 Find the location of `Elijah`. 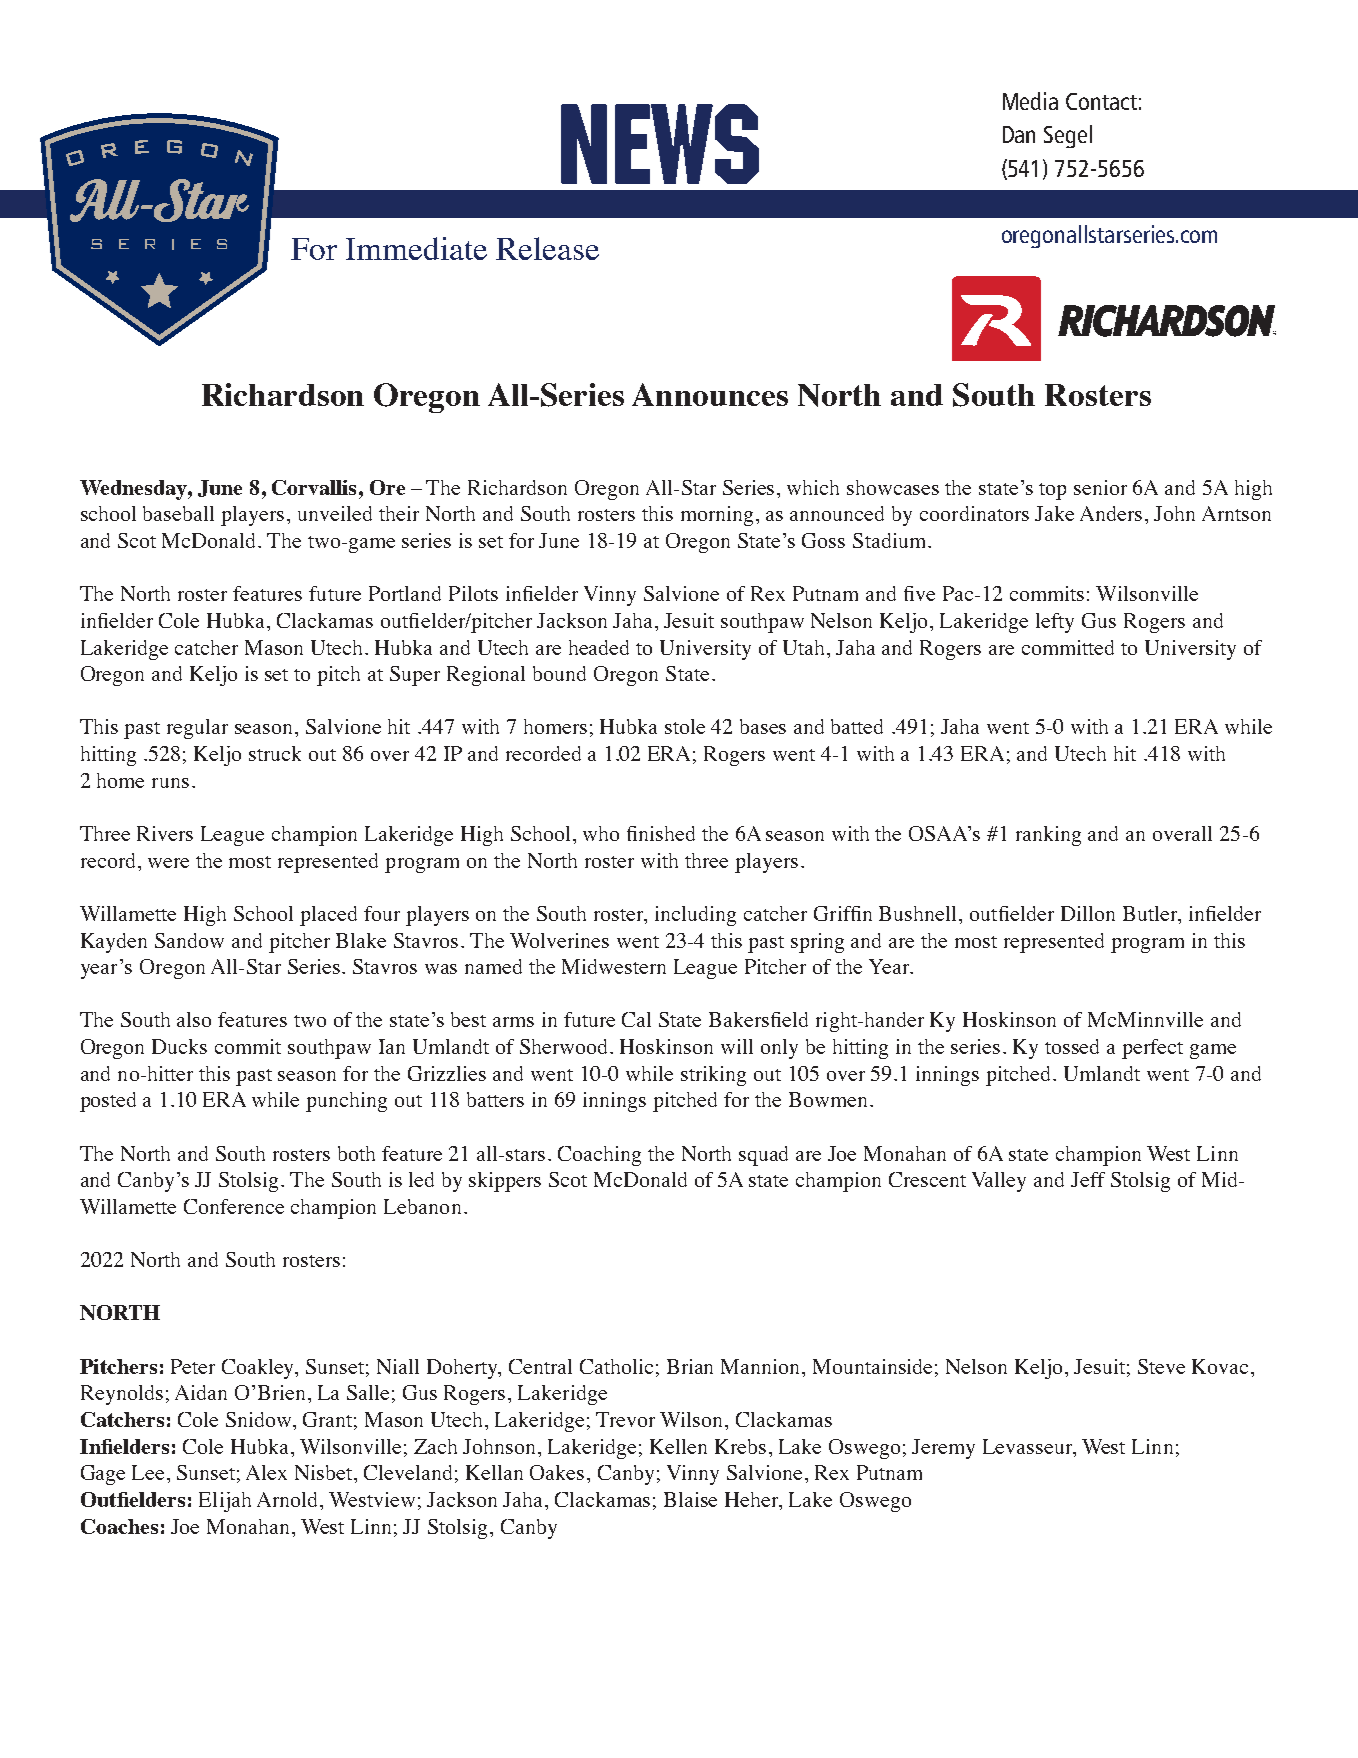

Elijah is located at coordinates (225, 1502).
